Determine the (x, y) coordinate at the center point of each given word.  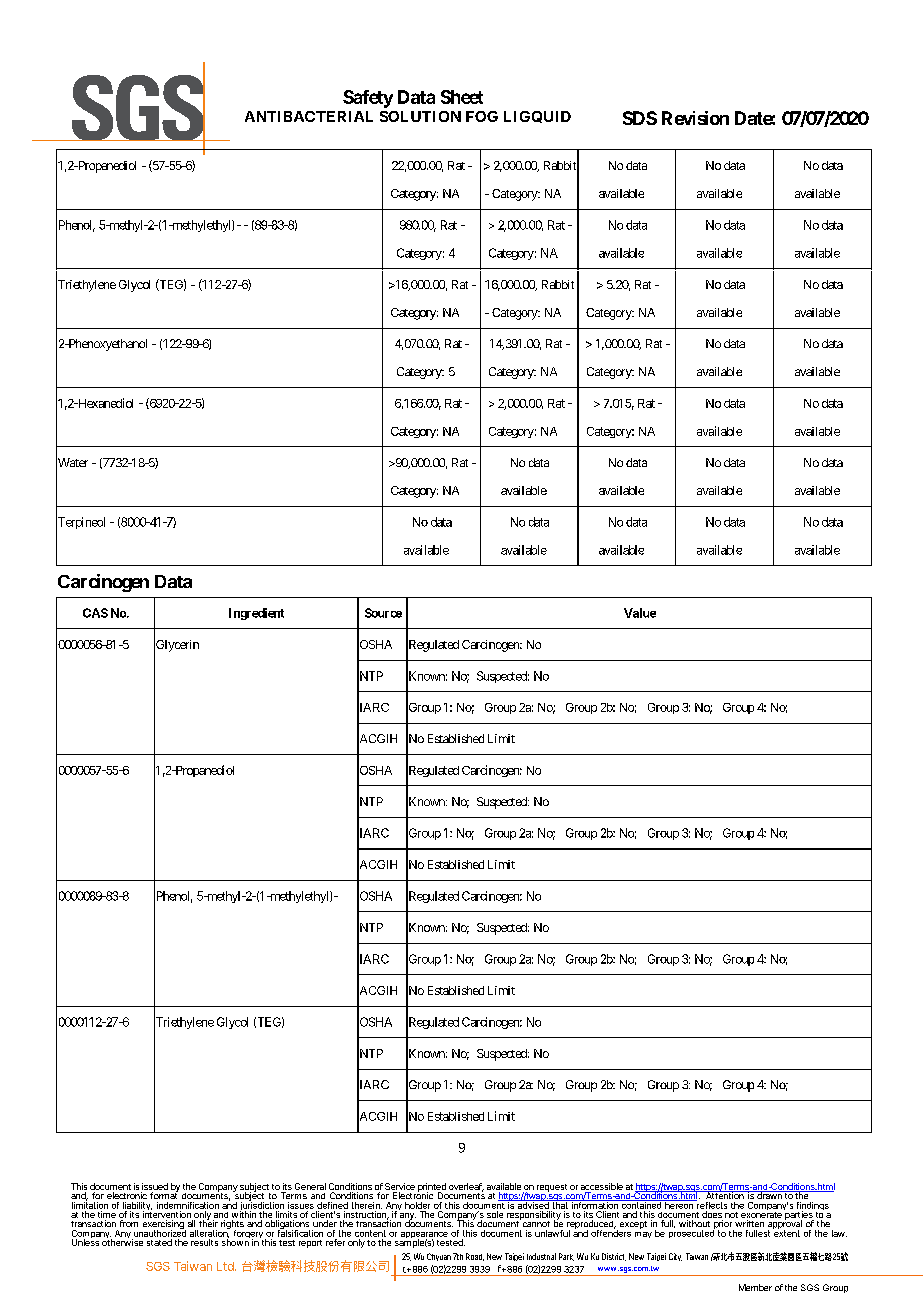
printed (432, 1188)
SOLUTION (420, 116)
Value (640, 613)
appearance (424, 1236)
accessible (602, 1188)
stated (159, 1242)
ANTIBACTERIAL (309, 116)
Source (383, 613)
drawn (769, 1195)
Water (72, 463)
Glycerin (176, 646)
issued (154, 1188)
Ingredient (256, 614)
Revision (695, 118)
